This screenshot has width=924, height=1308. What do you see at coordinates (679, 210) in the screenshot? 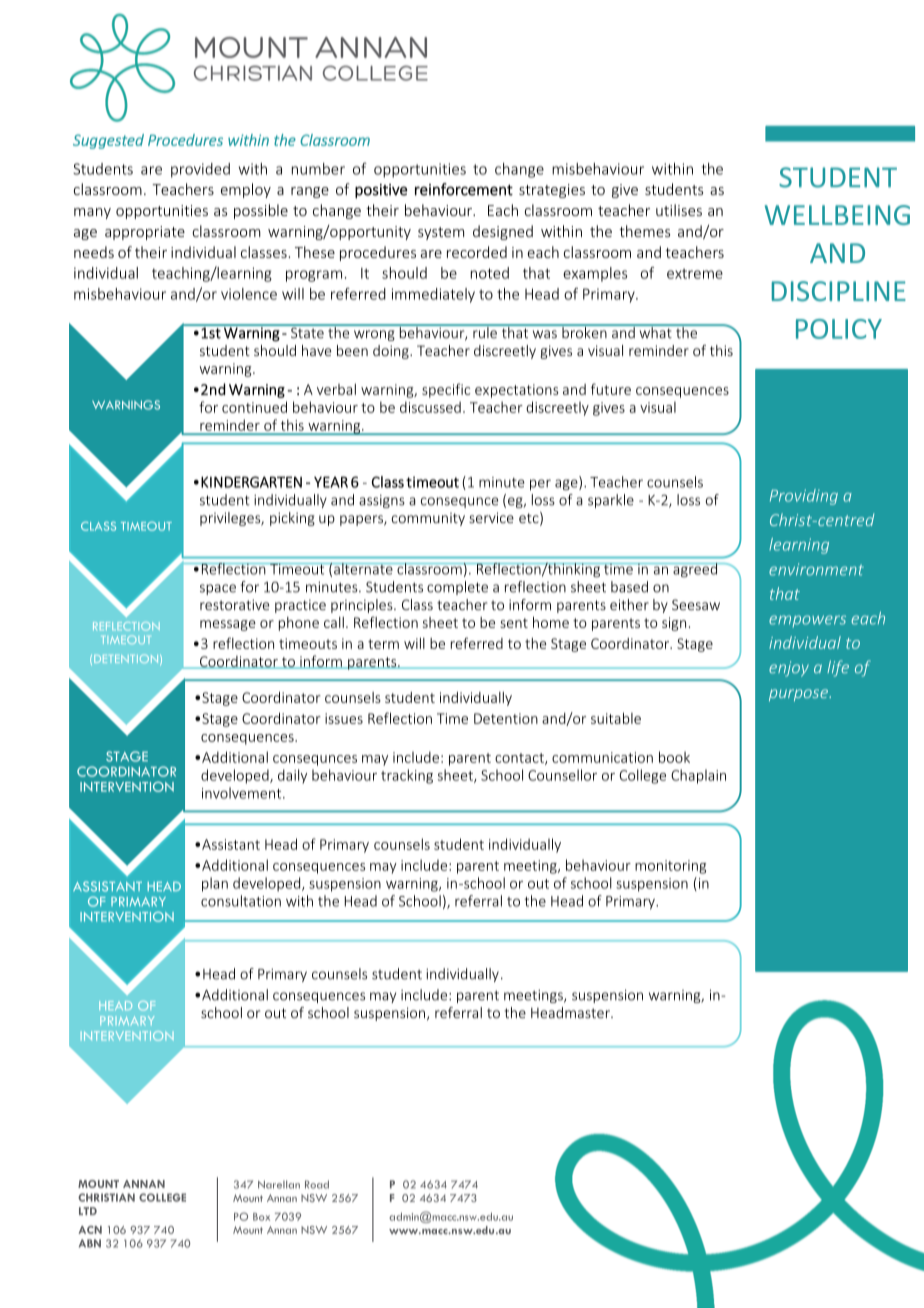
I see `utilises` at bounding box center [679, 210].
